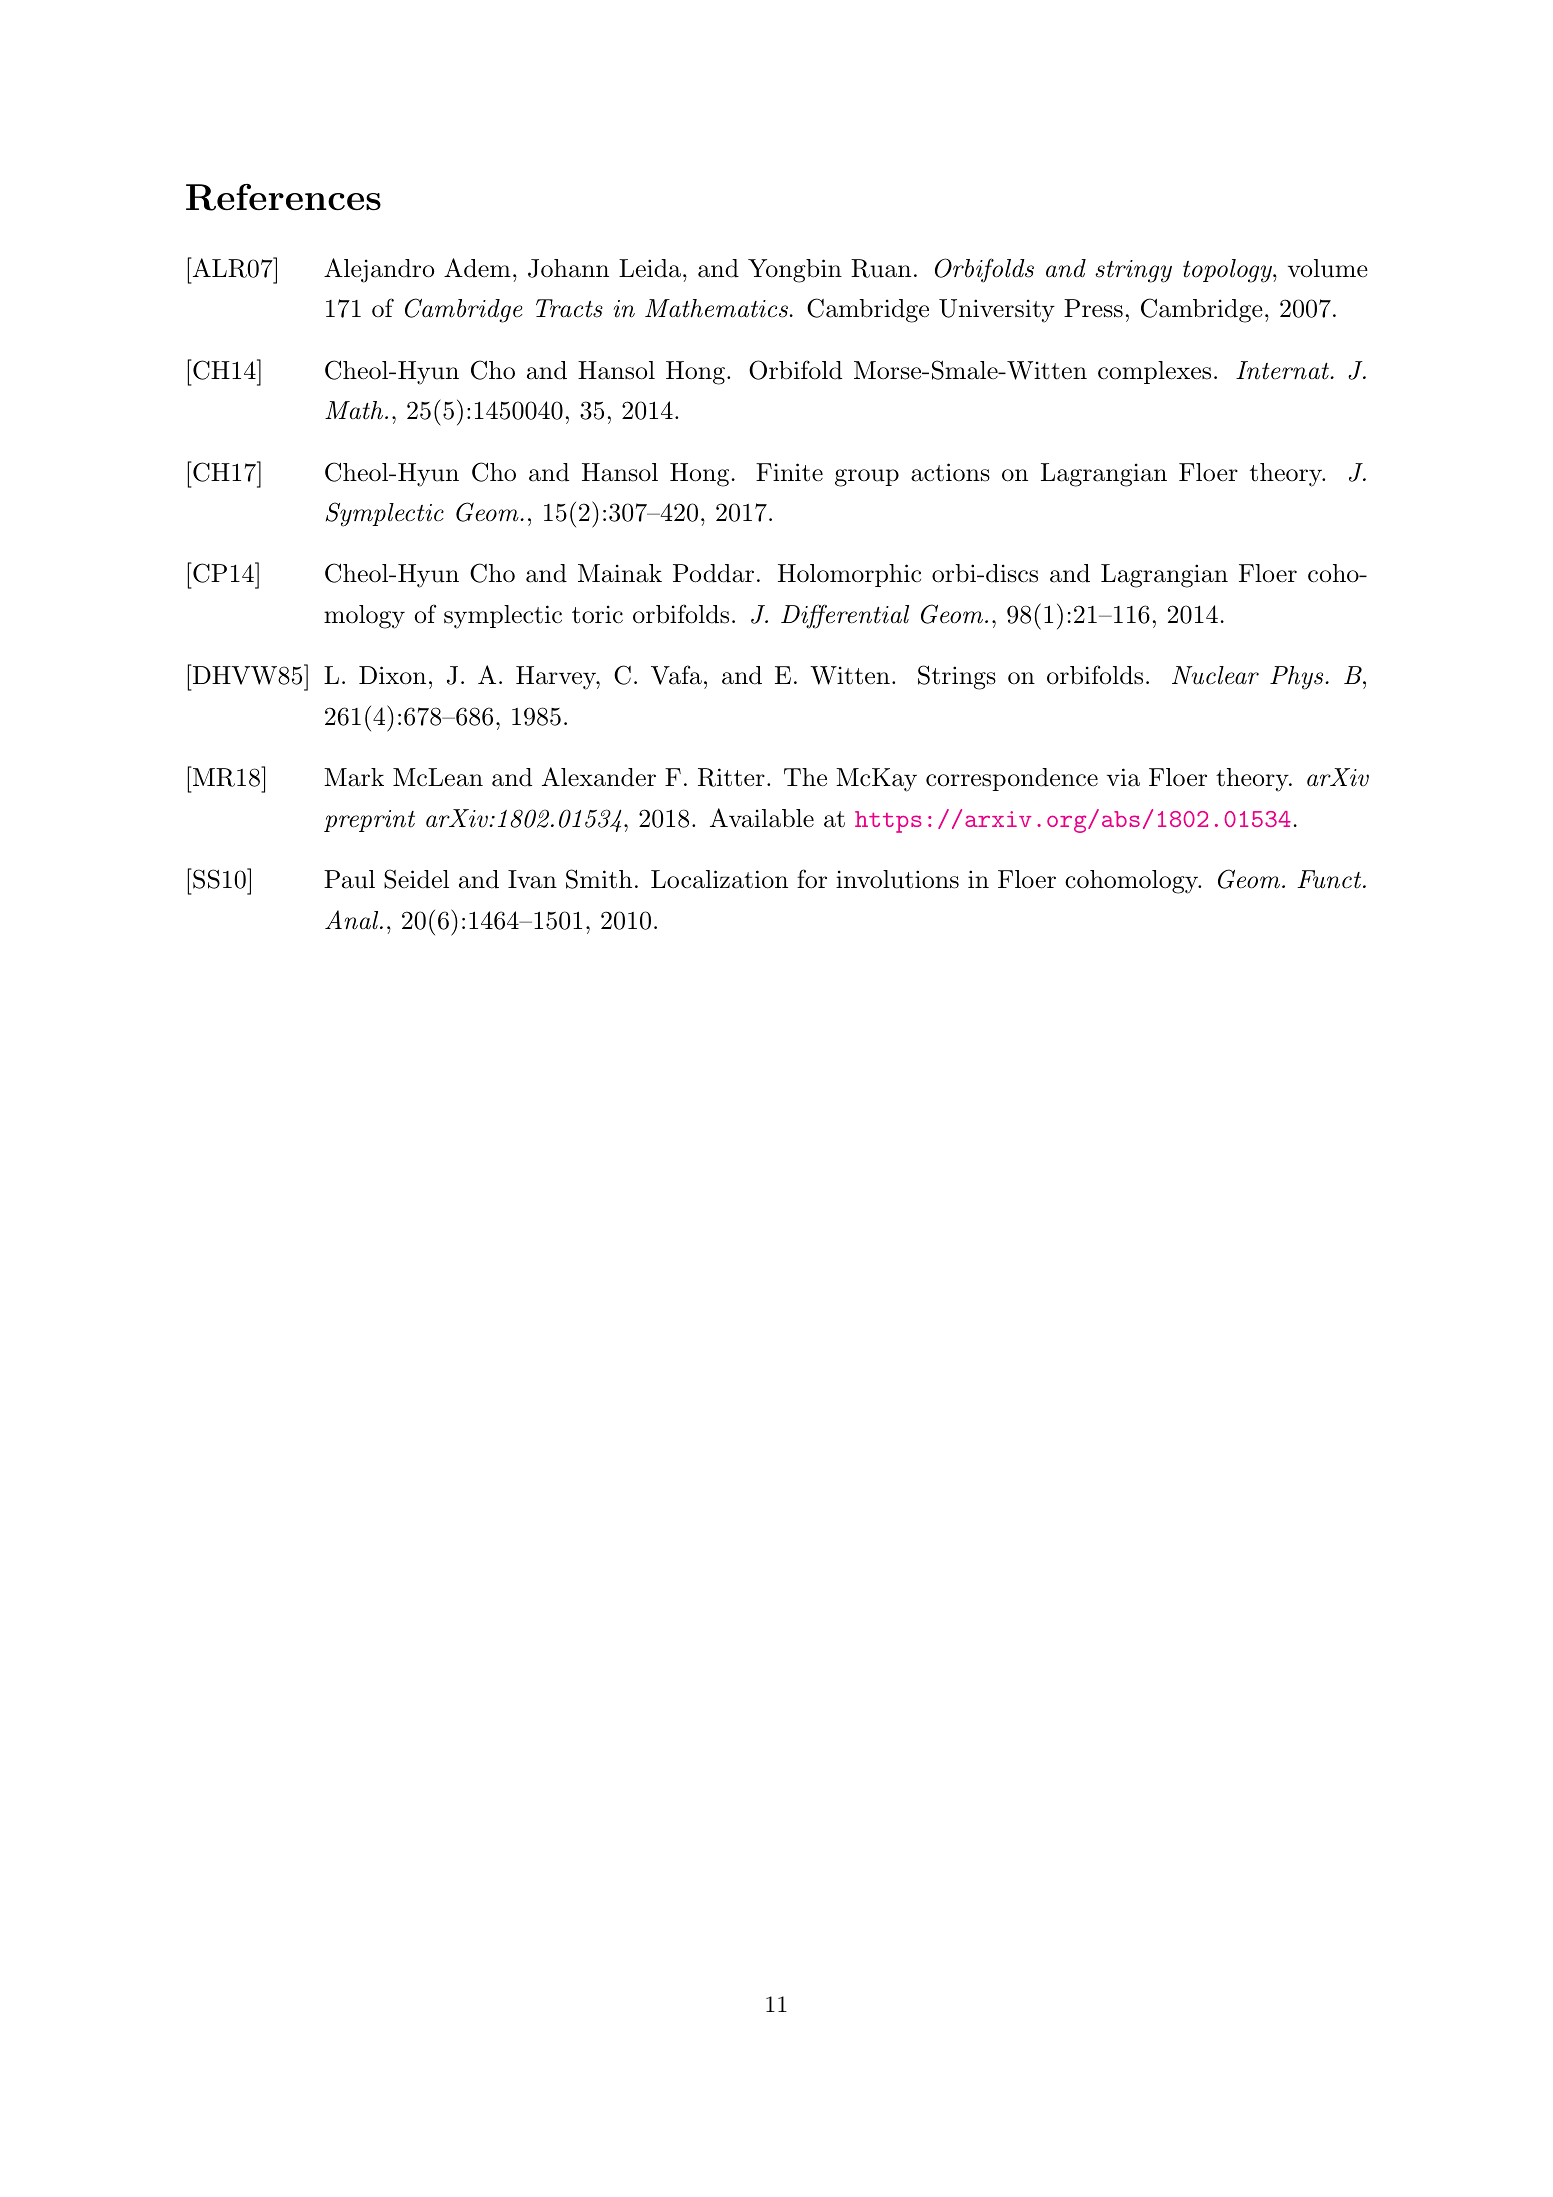 The image size is (1553, 2197). I want to click on Seidel, so click(416, 879).
